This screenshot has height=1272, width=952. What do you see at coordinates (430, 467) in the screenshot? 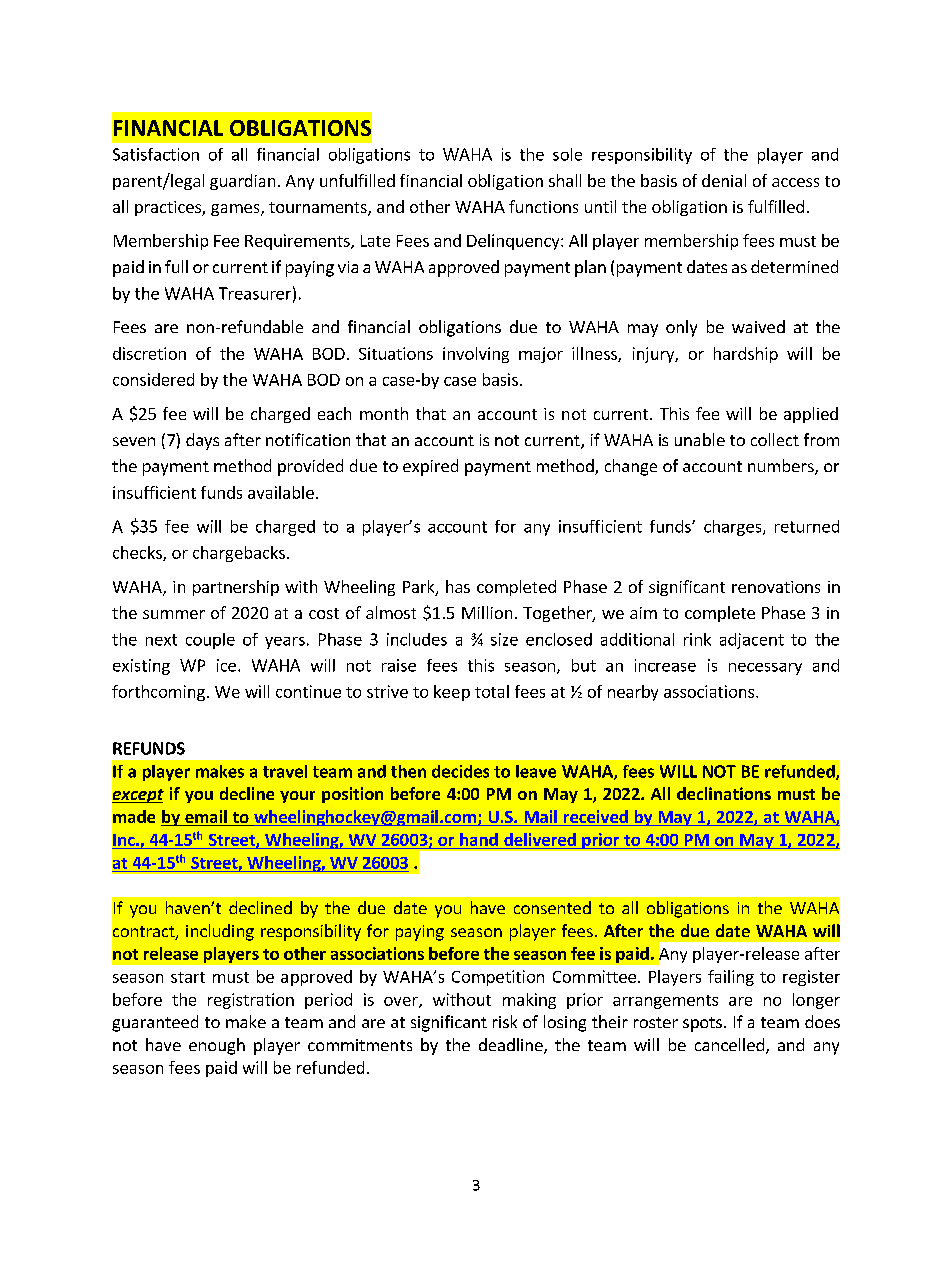
I see `expired` at bounding box center [430, 467].
